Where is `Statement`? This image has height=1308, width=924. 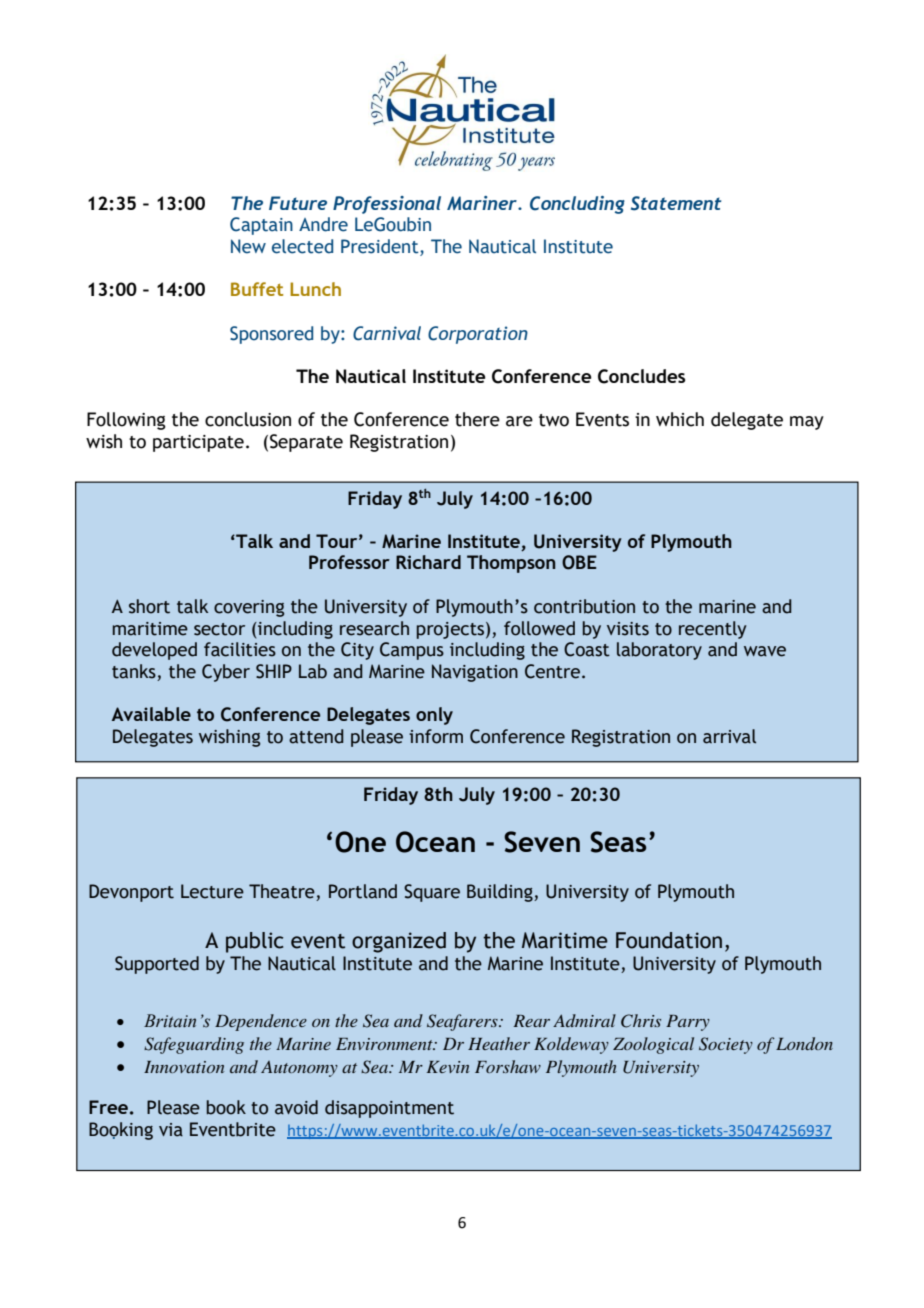 Statement is located at coordinates (676, 203).
